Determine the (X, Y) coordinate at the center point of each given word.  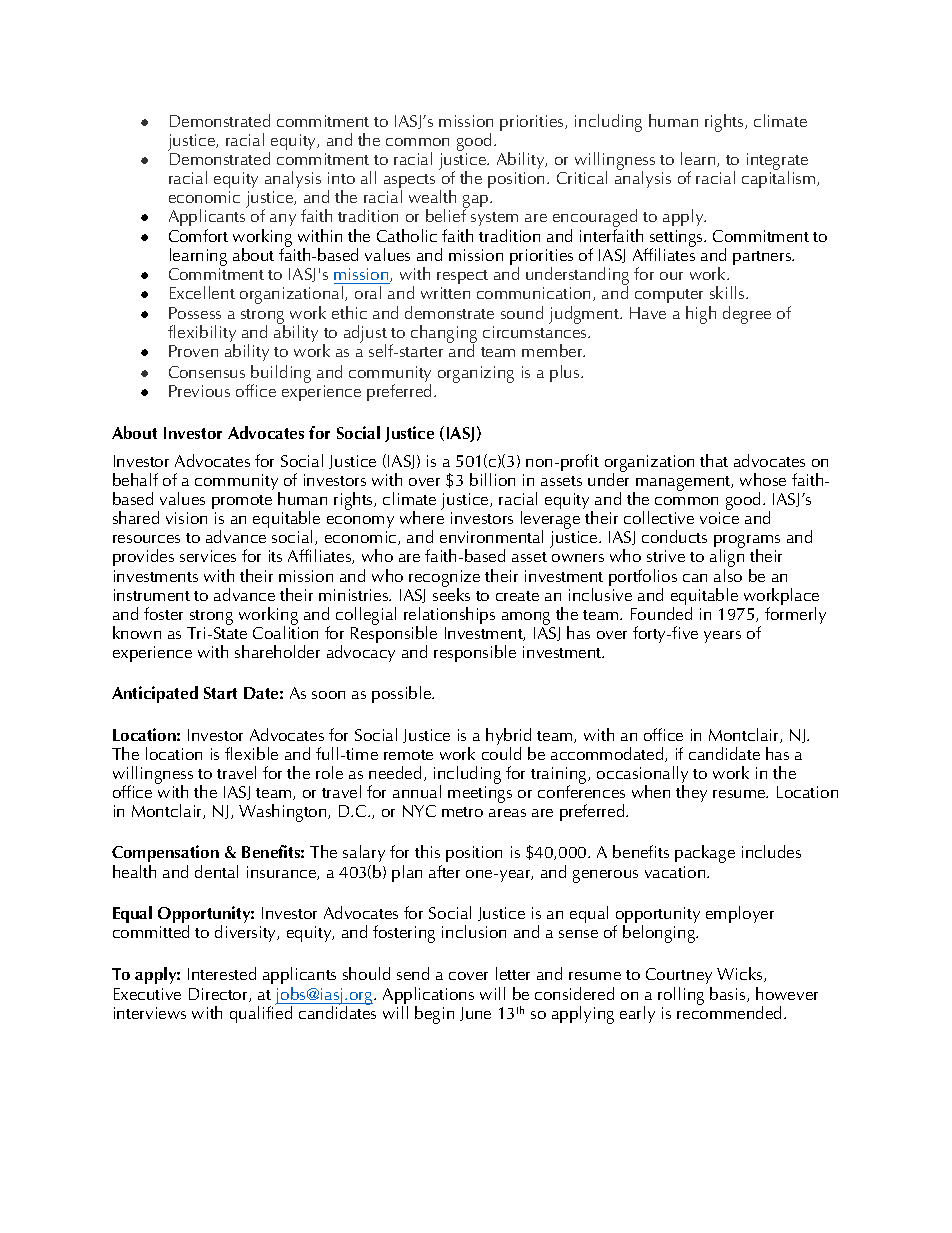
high (701, 315)
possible (403, 694)
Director (219, 995)
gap (477, 202)
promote (242, 504)
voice (719, 518)
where (422, 517)
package (705, 854)
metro (462, 812)
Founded (661, 613)
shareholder (277, 651)
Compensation (165, 855)
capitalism (780, 178)
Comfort (198, 235)
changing (444, 335)
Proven (193, 351)
